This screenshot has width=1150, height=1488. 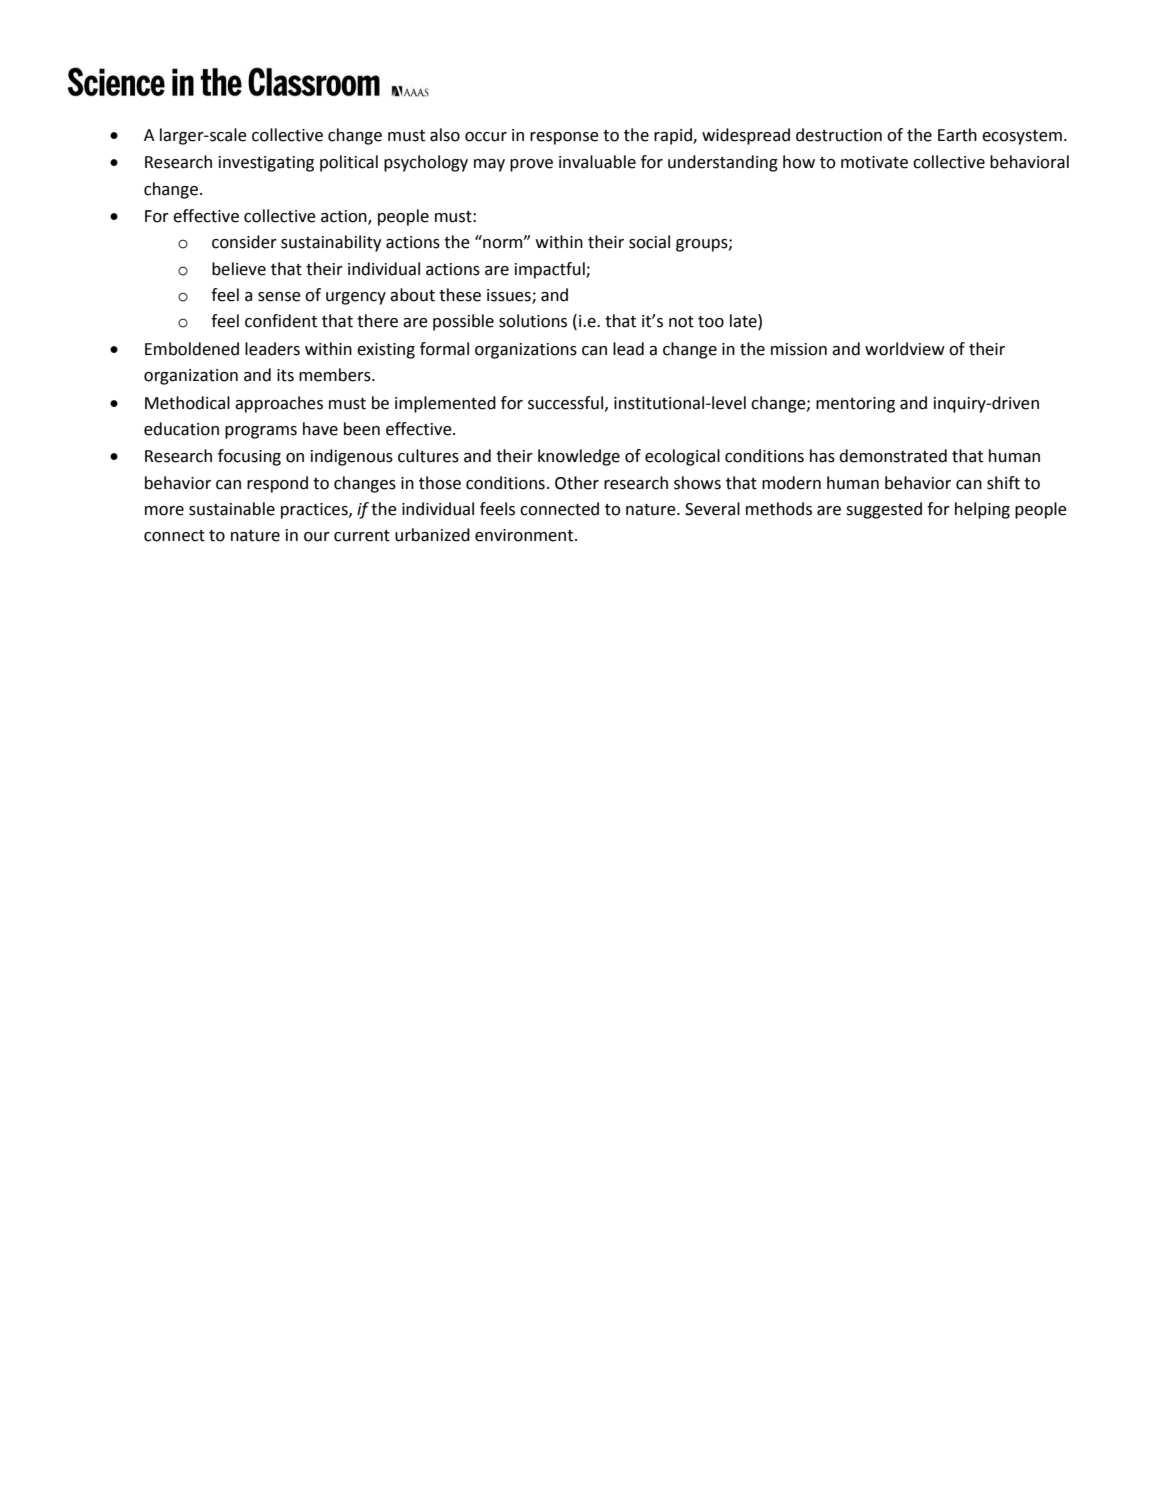 What do you see at coordinates (533, 321) in the screenshot?
I see `solutions` at bounding box center [533, 321].
